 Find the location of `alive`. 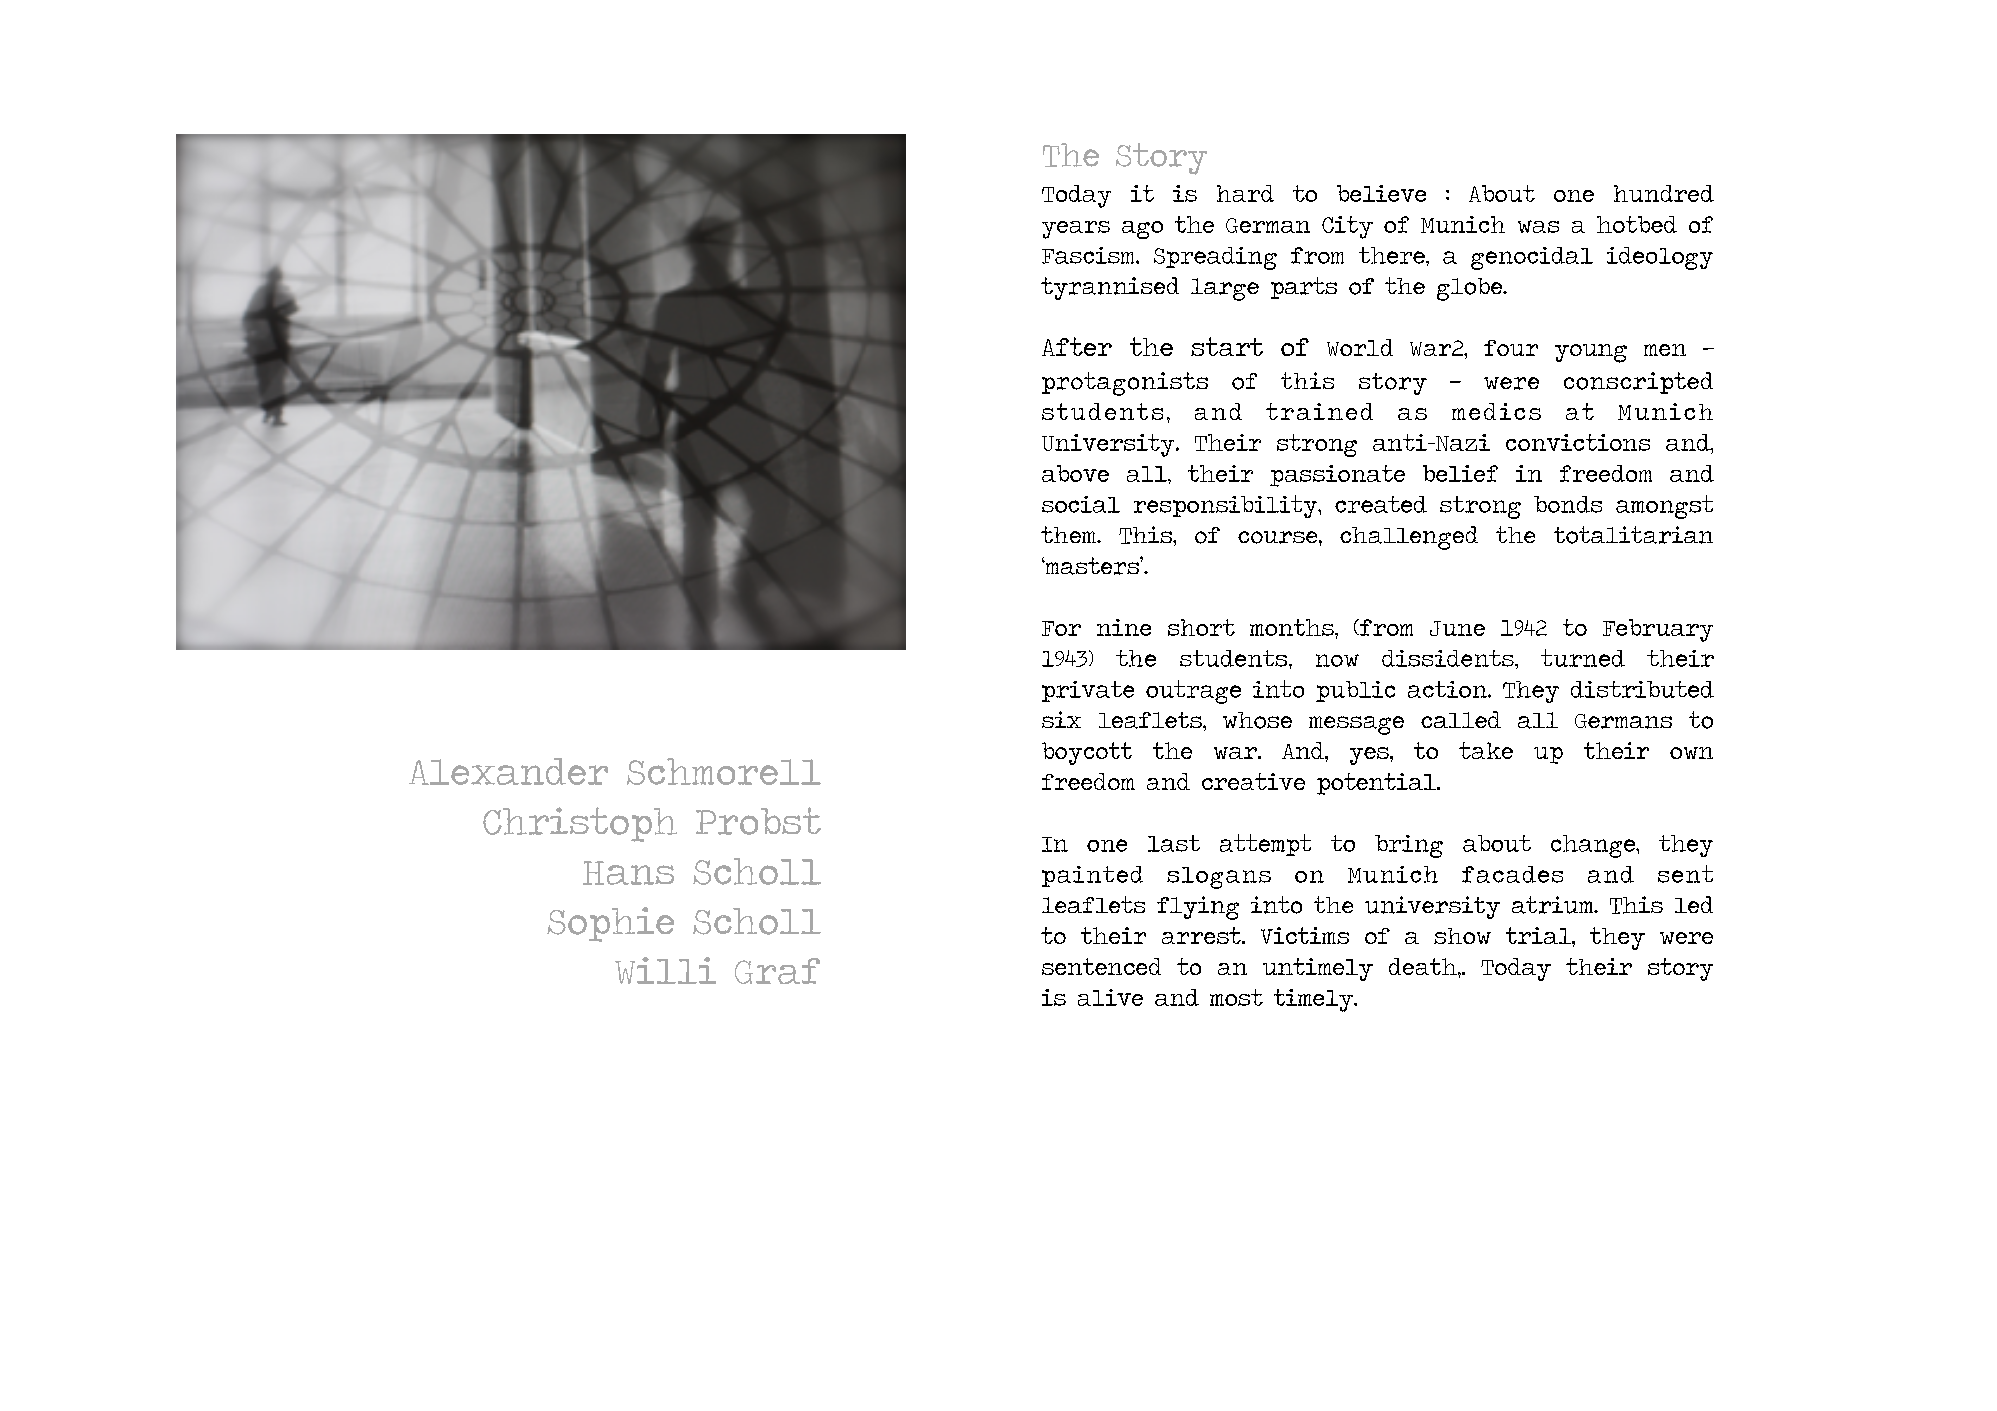

alive is located at coordinates (1110, 997).
